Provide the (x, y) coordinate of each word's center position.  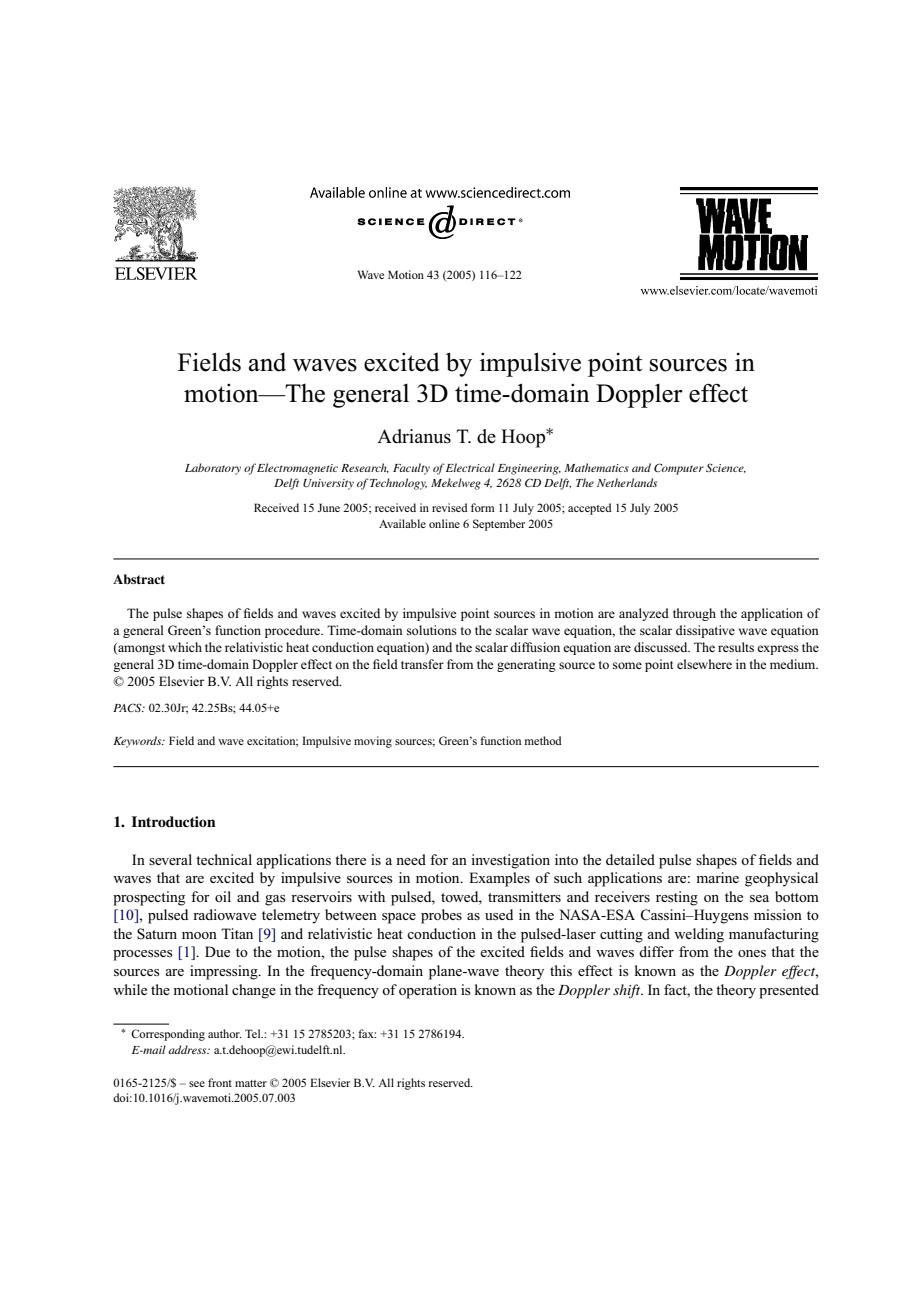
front (220, 1082)
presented (789, 991)
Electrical (470, 467)
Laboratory (213, 469)
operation (428, 991)
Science (726, 468)
